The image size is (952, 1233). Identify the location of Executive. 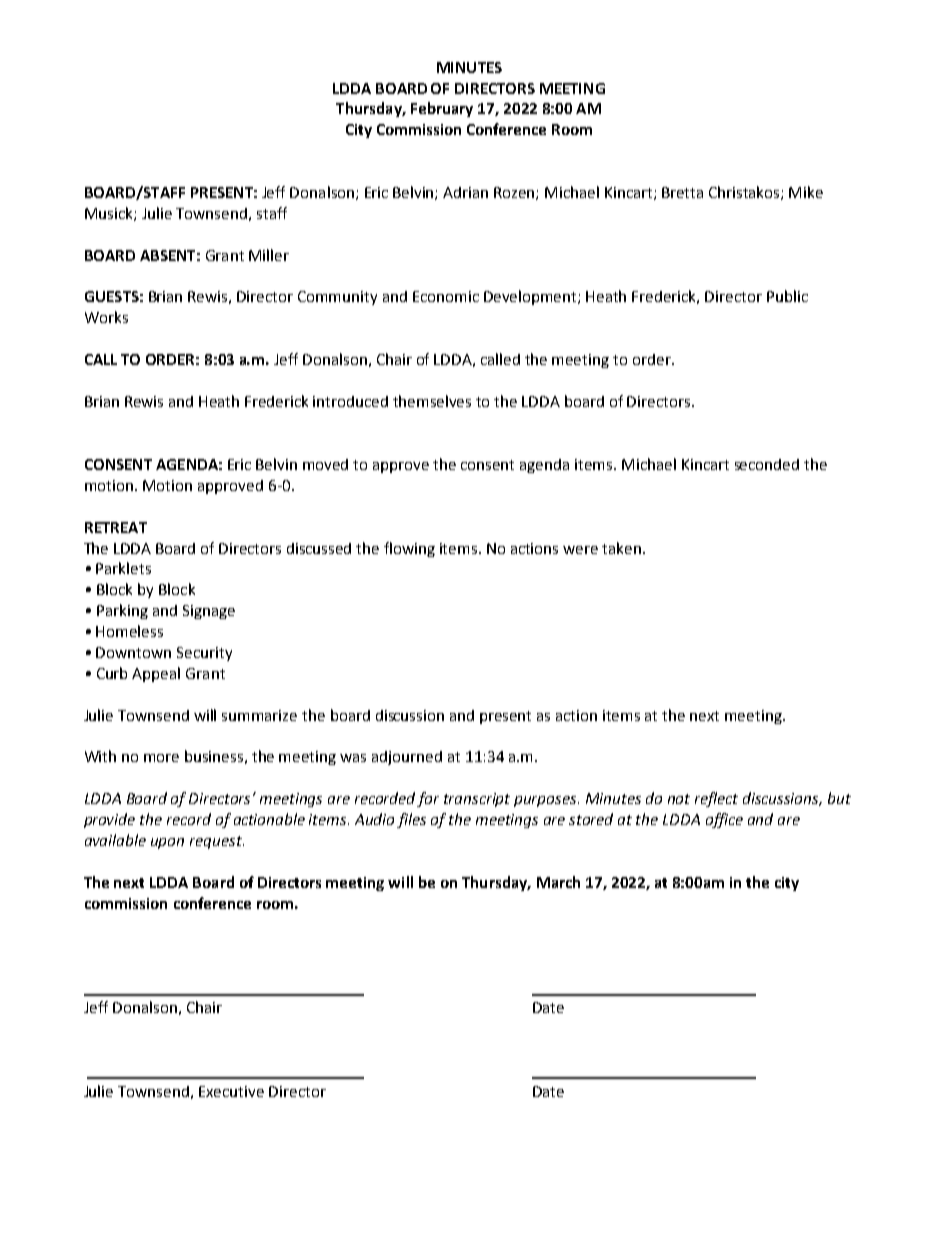
(231, 1091).
